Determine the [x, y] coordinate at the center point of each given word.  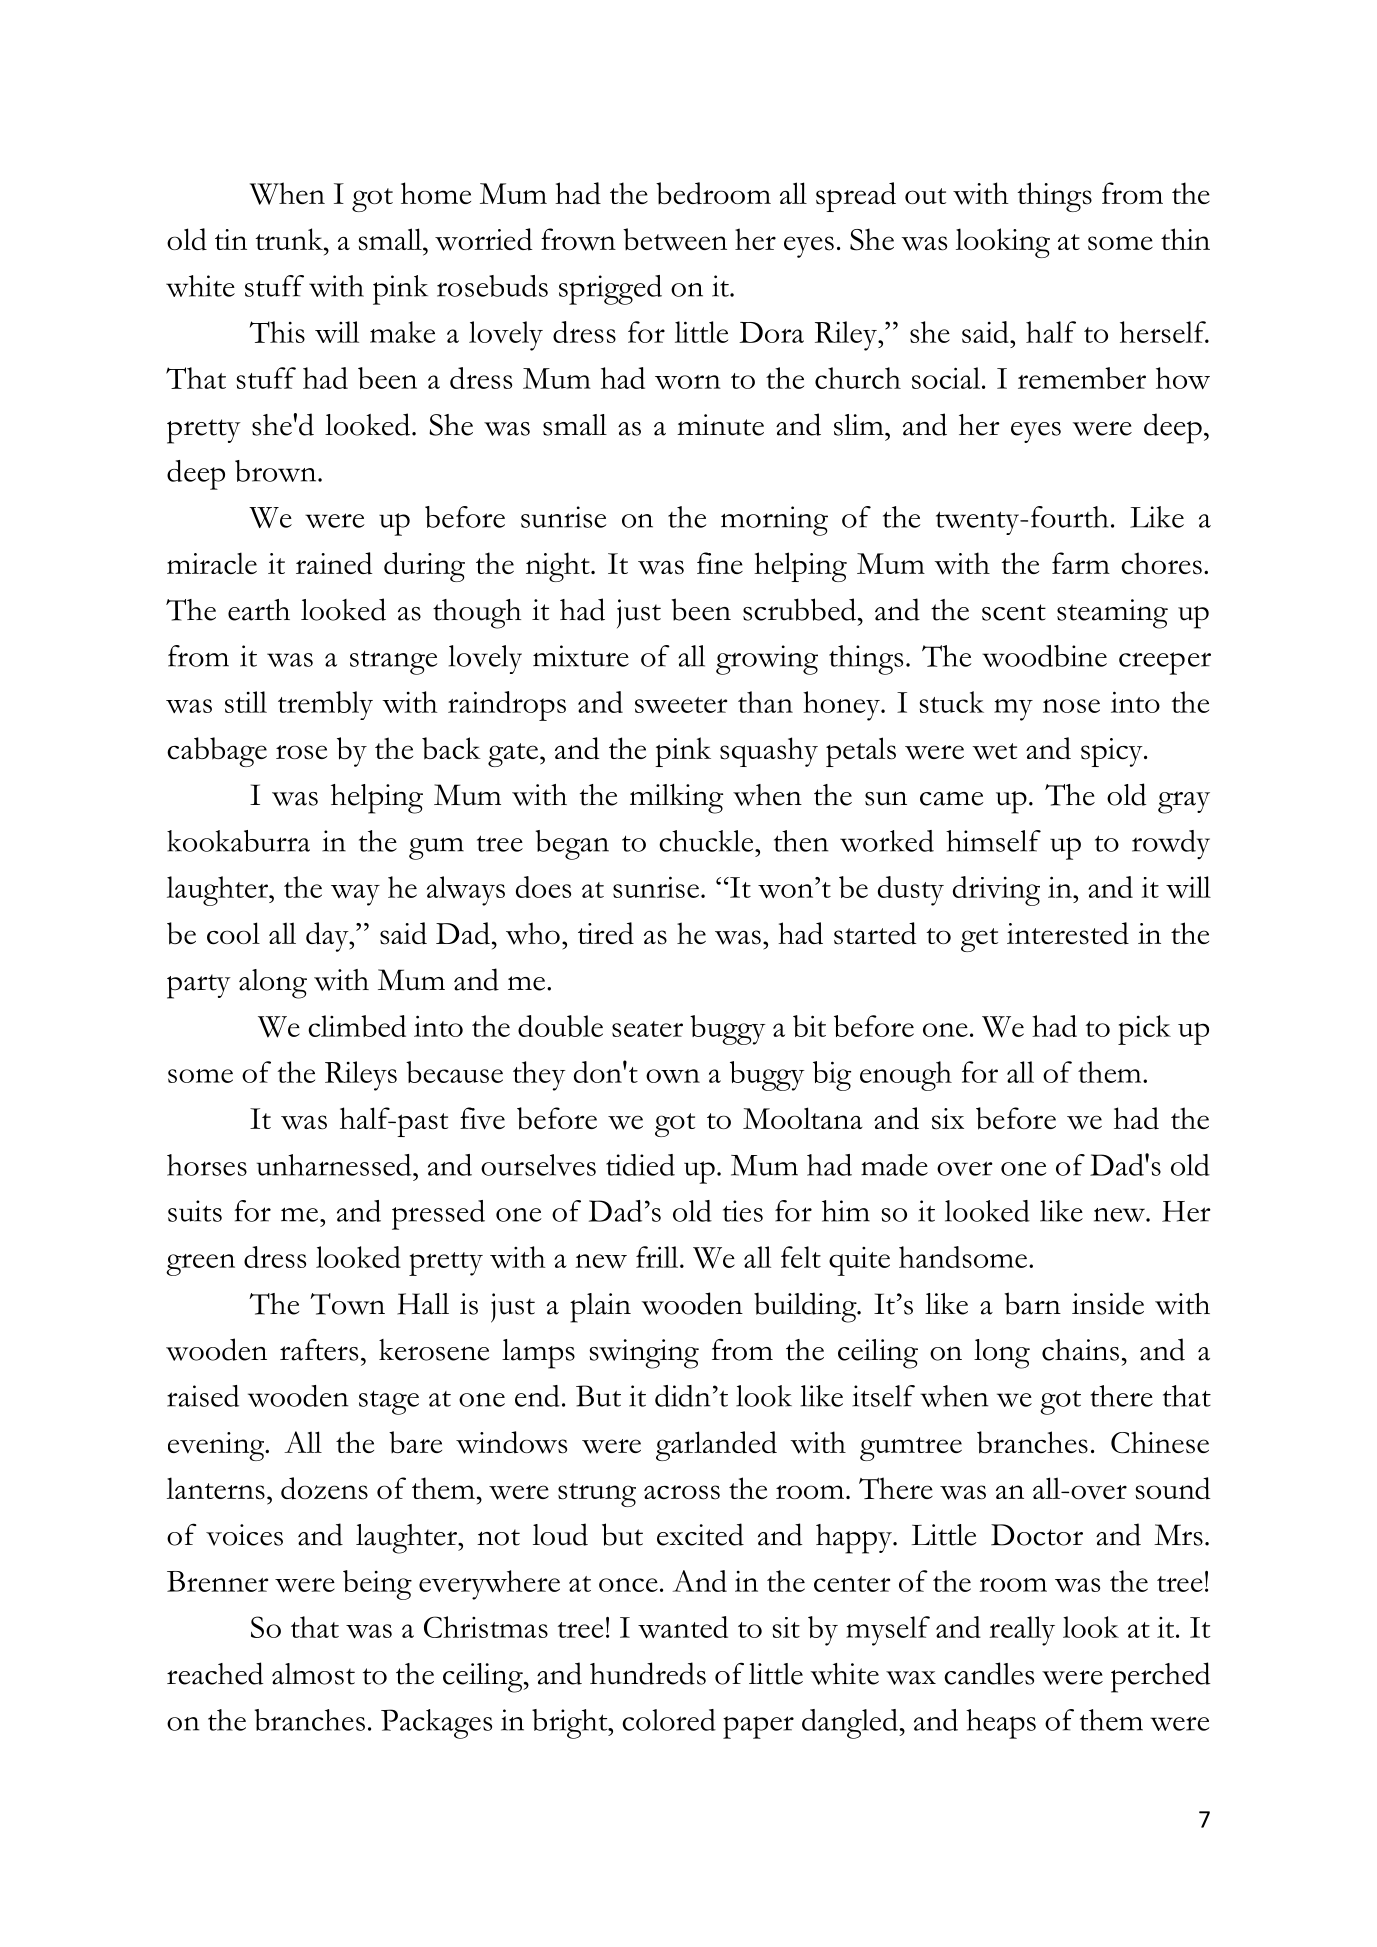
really [1022, 1631]
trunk [290, 239]
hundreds [648, 1673]
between [675, 239]
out [925, 196]
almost [313, 1674]
